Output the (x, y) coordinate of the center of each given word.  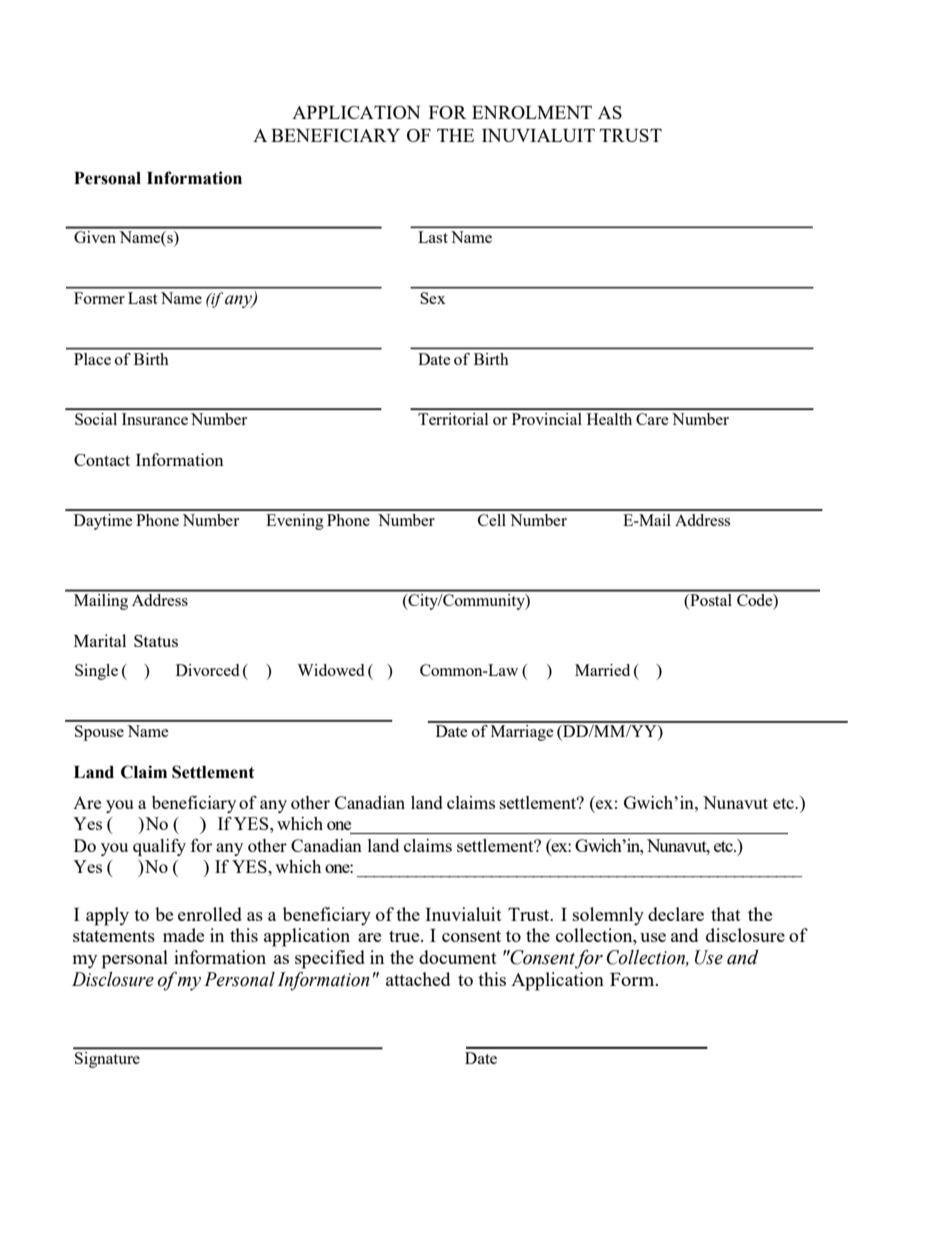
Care (652, 419)
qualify (159, 847)
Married (602, 670)
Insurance (155, 419)
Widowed (330, 670)
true (405, 936)
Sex (433, 298)
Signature (107, 1060)
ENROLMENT (532, 112)
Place (92, 359)
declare (676, 914)
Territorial (453, 419)
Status (156, 641)
